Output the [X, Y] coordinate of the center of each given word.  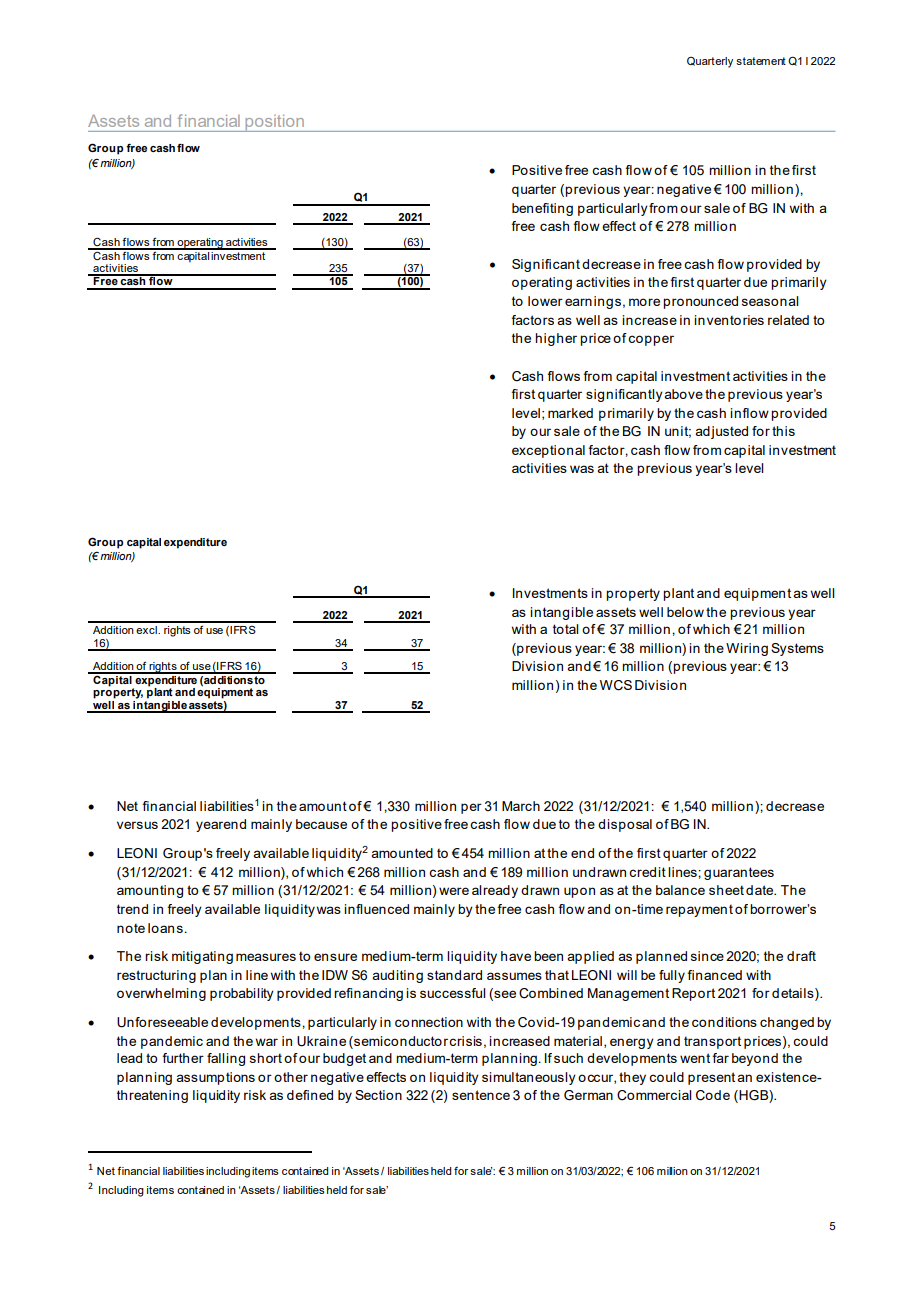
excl [147, 630]
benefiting [542, 209]
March [521, 806]
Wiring [747, 649]
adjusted [721, 432]
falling [226, 1059]
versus [137, 825]
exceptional [548, 451]
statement [761, 61]
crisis [465, 1041]
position [274, 123]
